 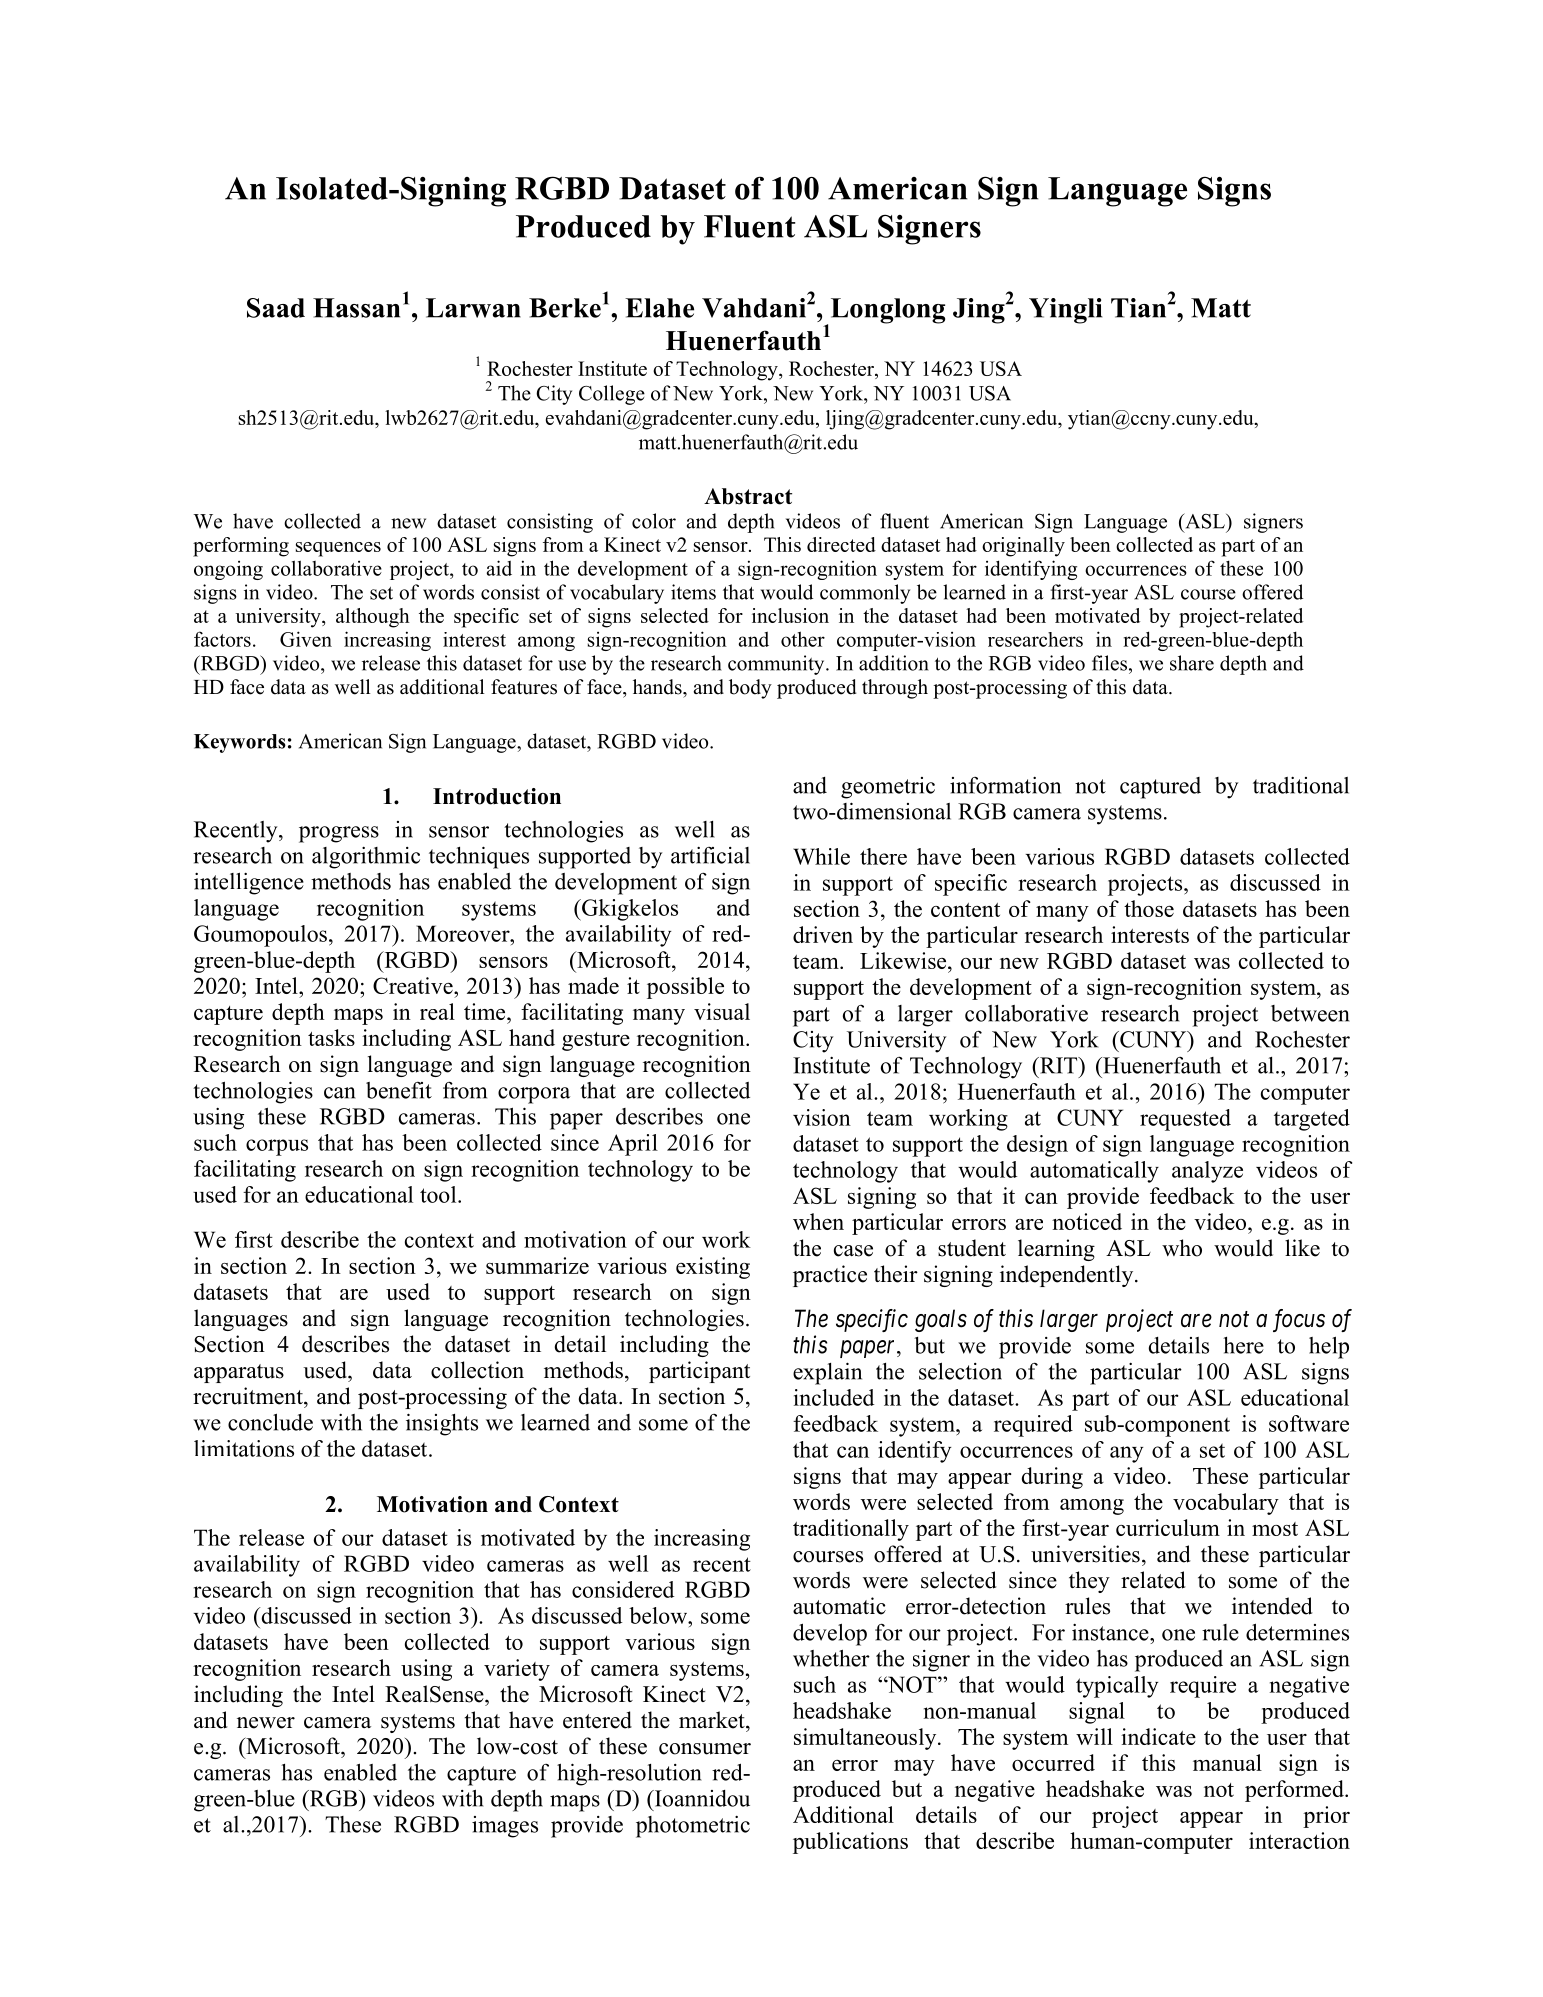 What do you see at coordinates (270, 1422) in the page?
I see `conclude` at bounding box center [270, 1422].
